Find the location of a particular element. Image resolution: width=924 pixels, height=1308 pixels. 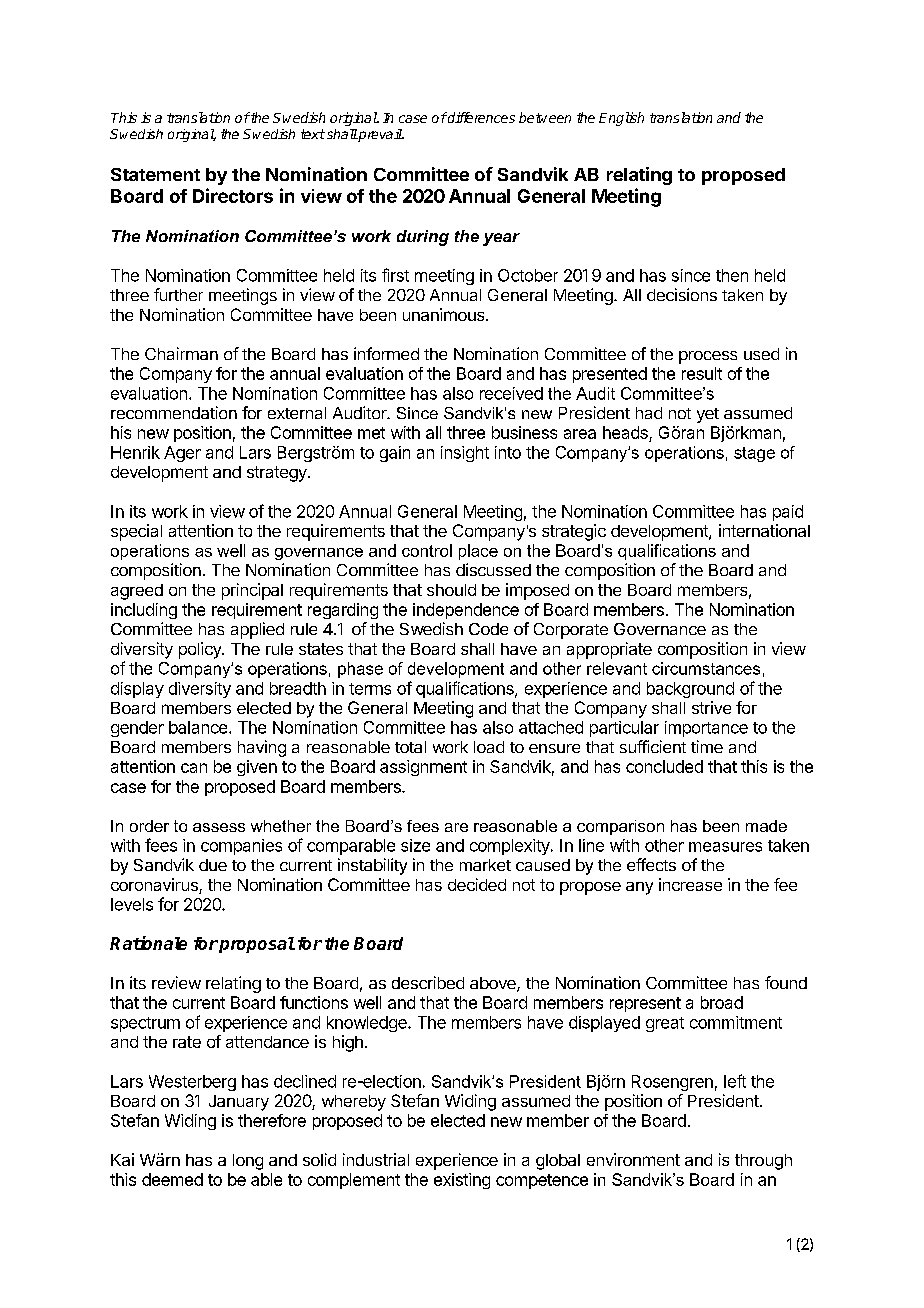

Code is located at coordinates (488, 629).
